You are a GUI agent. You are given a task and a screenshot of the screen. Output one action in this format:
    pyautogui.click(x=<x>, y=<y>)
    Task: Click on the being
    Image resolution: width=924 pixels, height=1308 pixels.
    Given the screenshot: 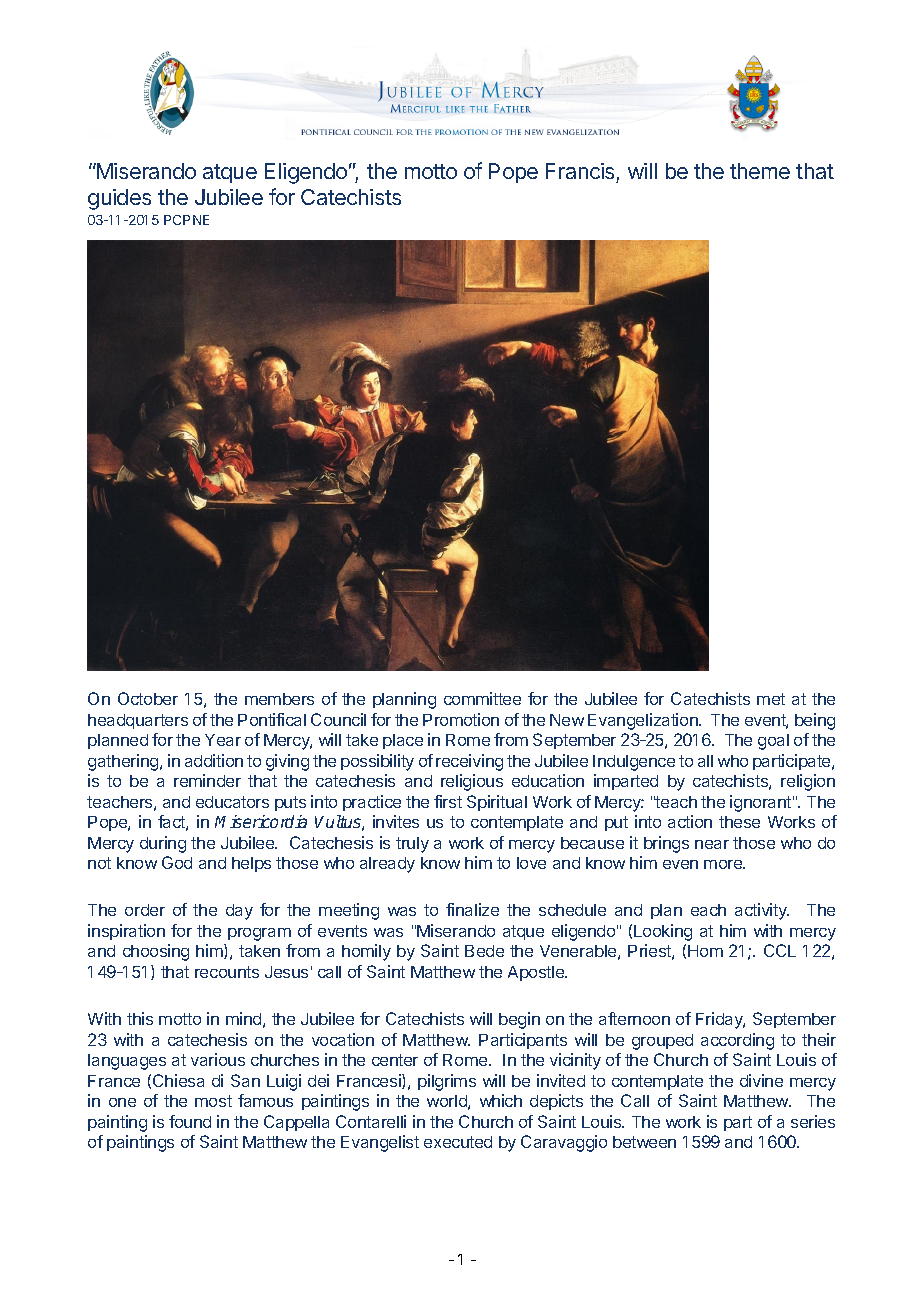 What is the action you would take?
    pyautogui.click(x=815, y=721)
